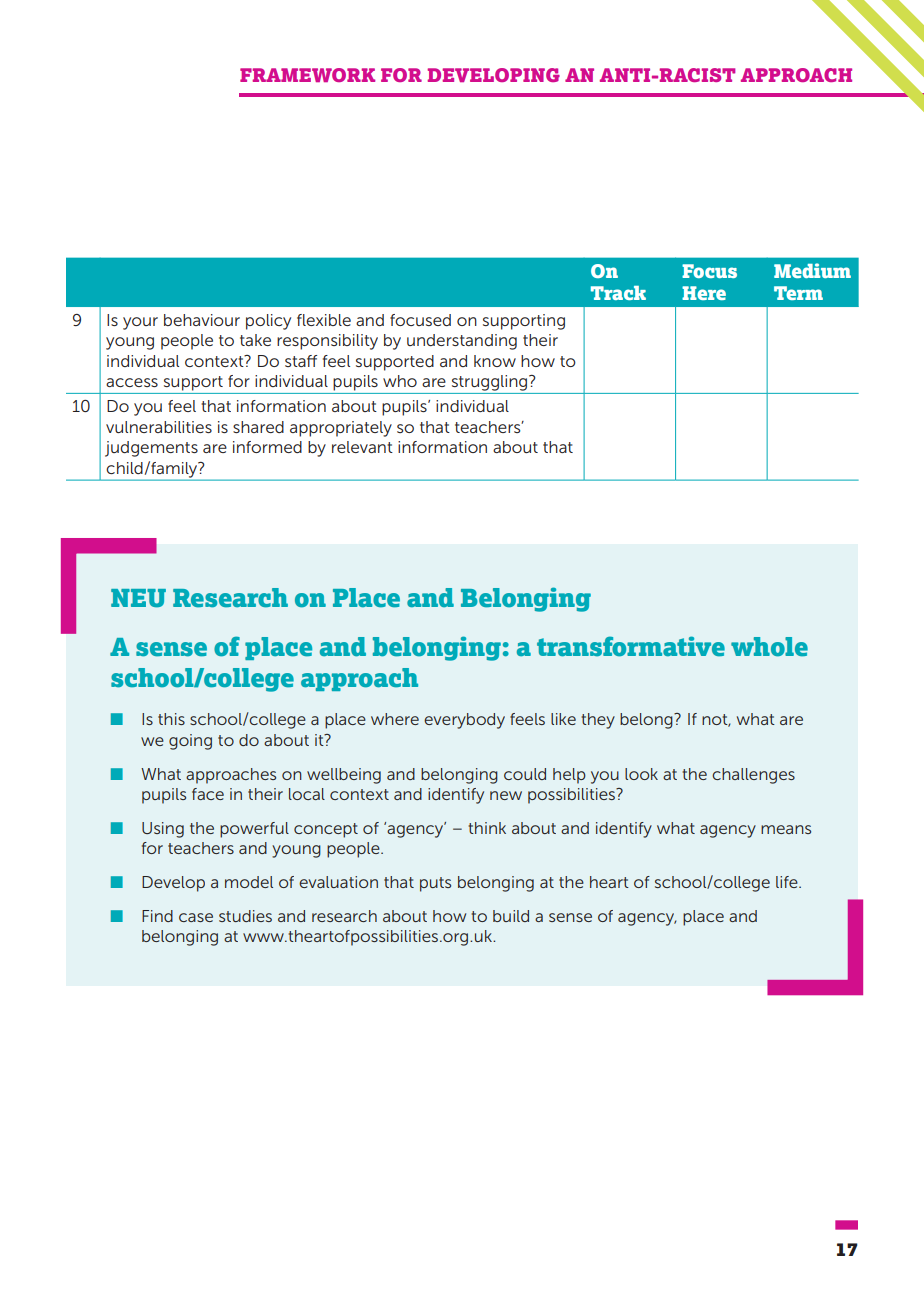  What do you see at coordinates (812, 270) in the screenshot?
I see `Medium` at bounding box center [812, 270].
